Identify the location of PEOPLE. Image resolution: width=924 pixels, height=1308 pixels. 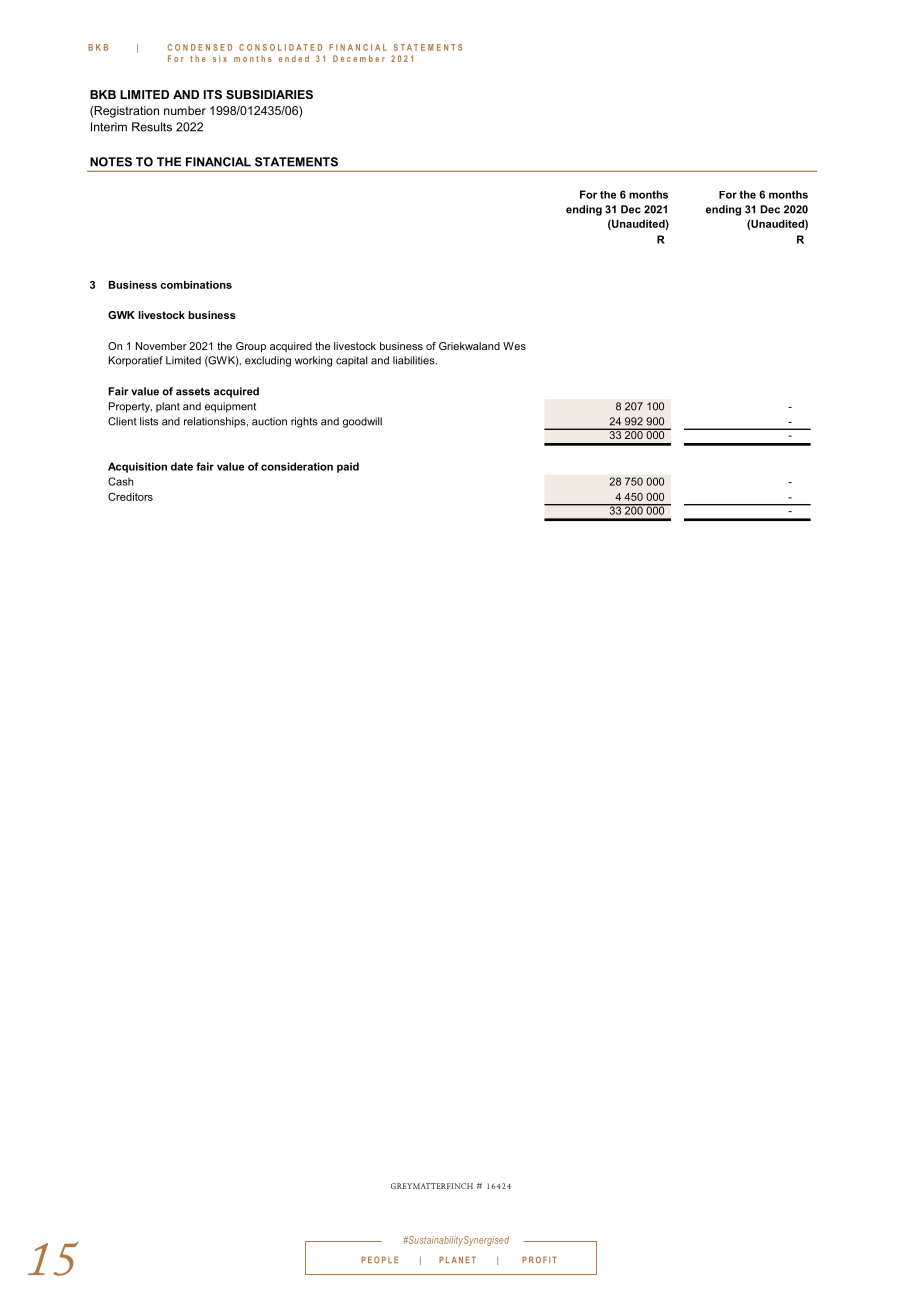
(379, 1259).
